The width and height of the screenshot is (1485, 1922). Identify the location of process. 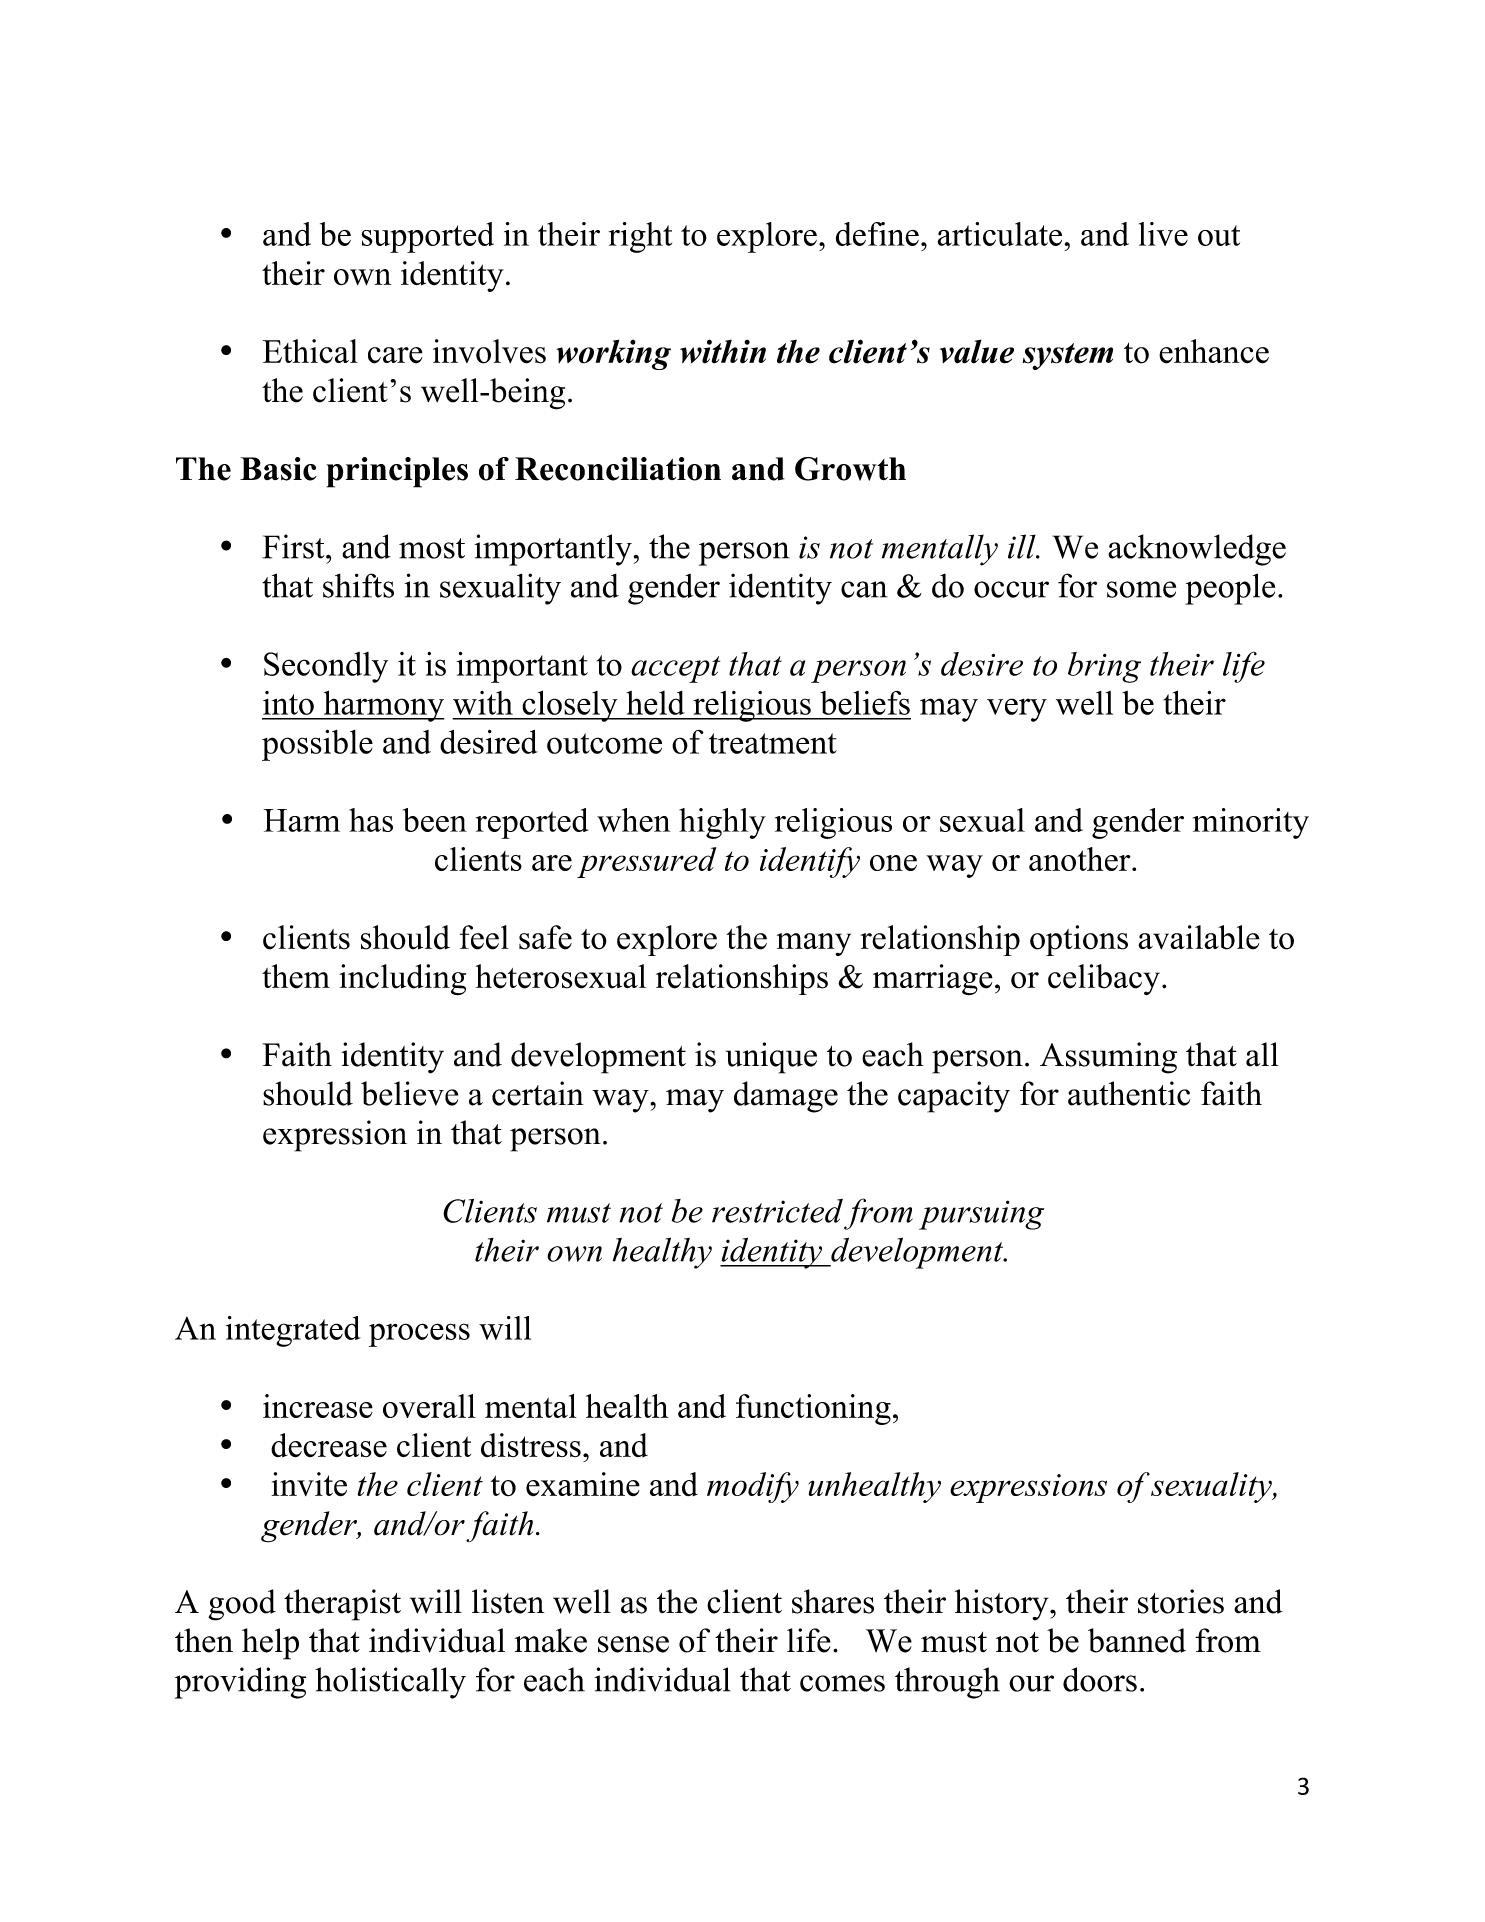
(419, 1335).
